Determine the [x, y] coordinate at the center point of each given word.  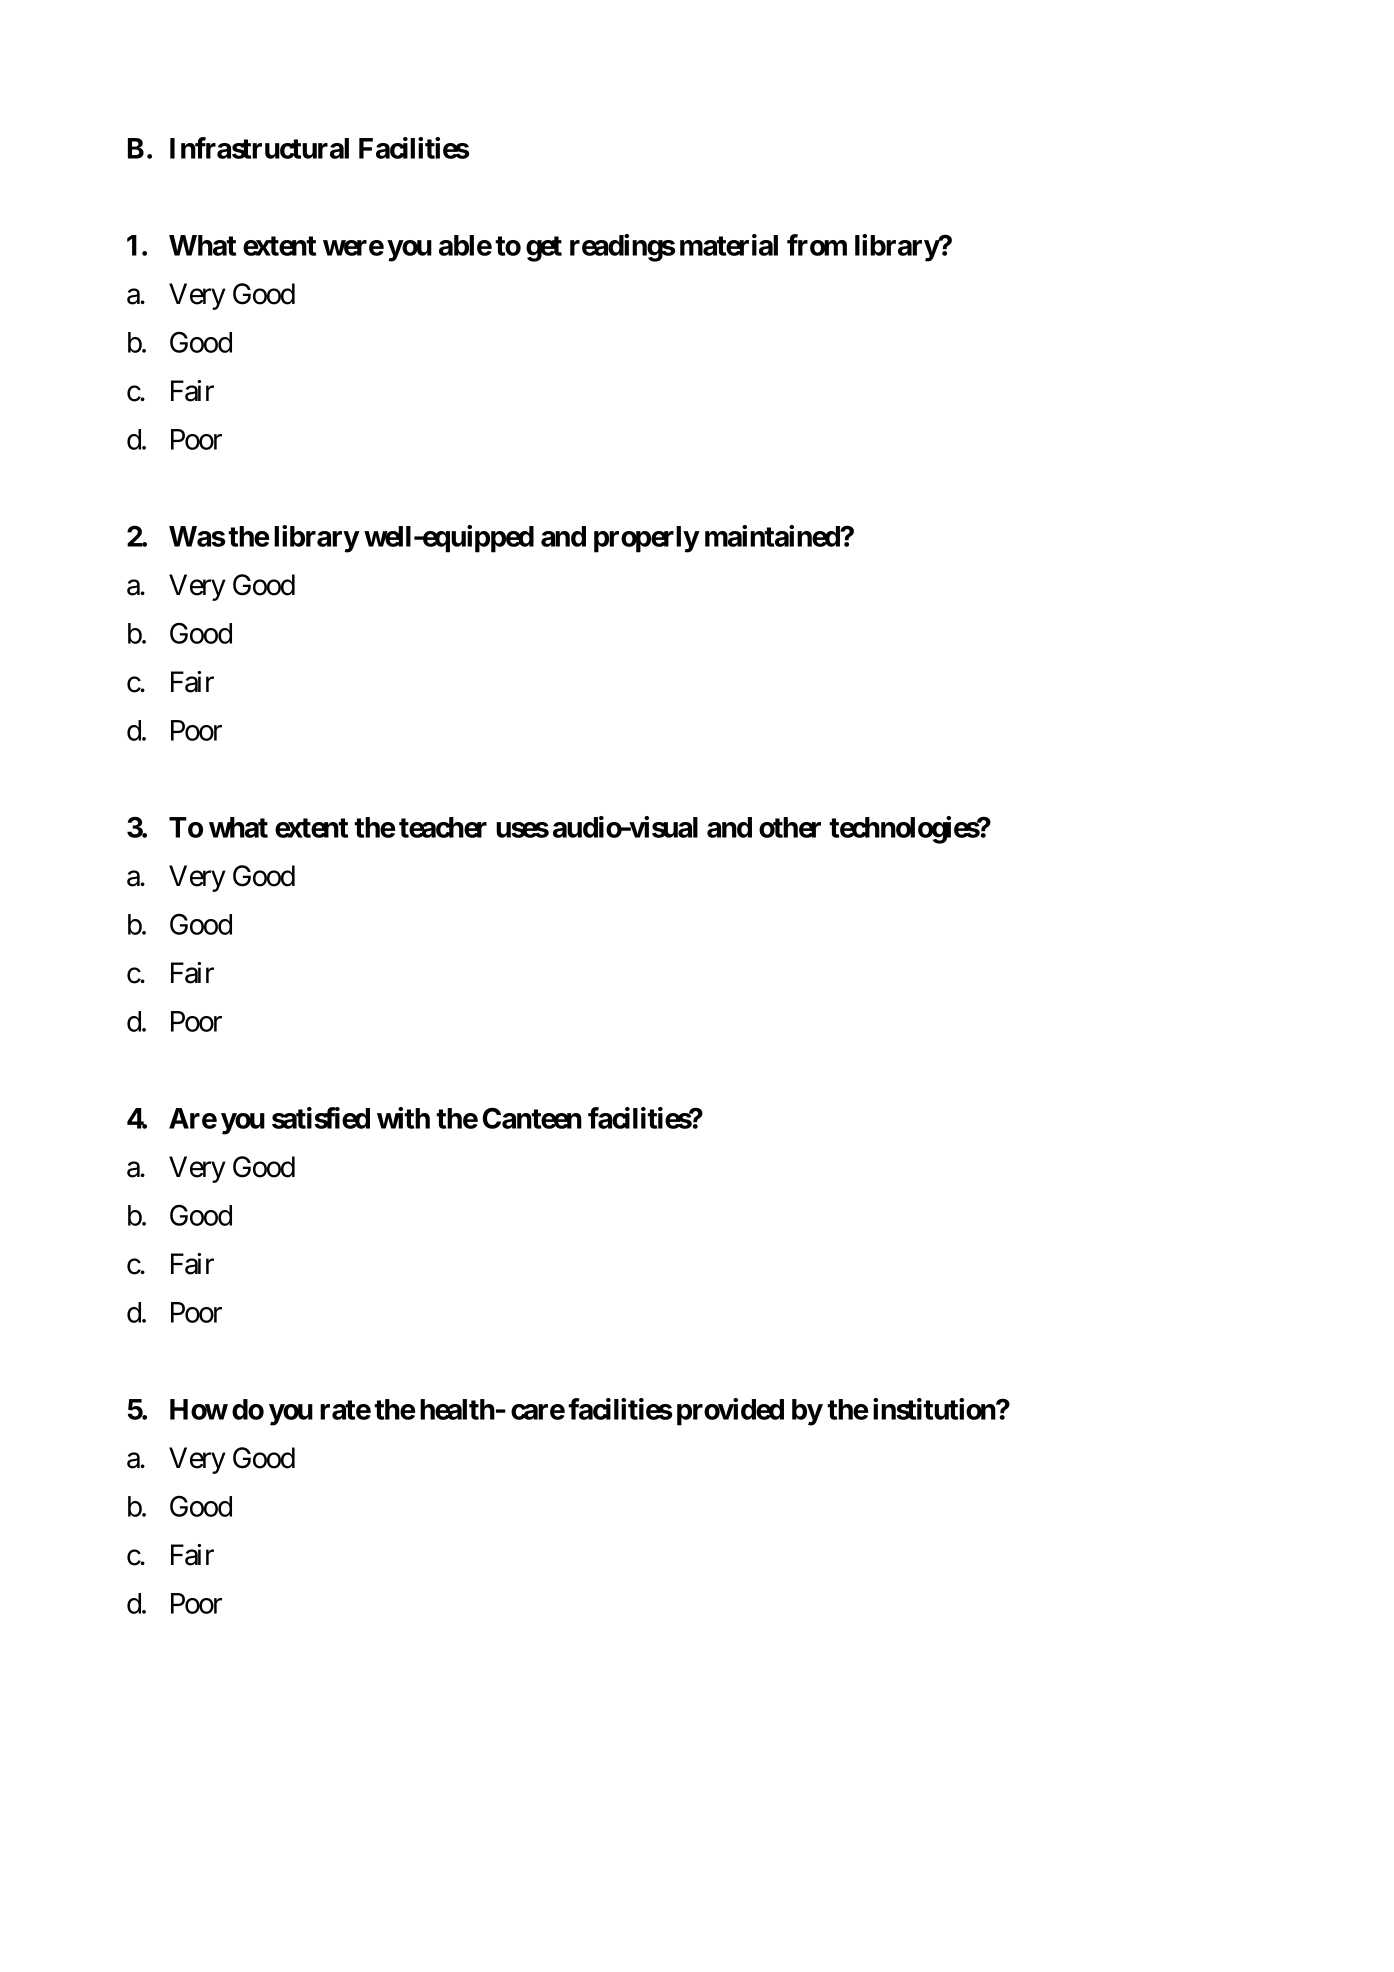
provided [730, 1412]
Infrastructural [259, 148]
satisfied [321, 1118]
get [544, 249]
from [817, 245]
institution [935, 1409]
